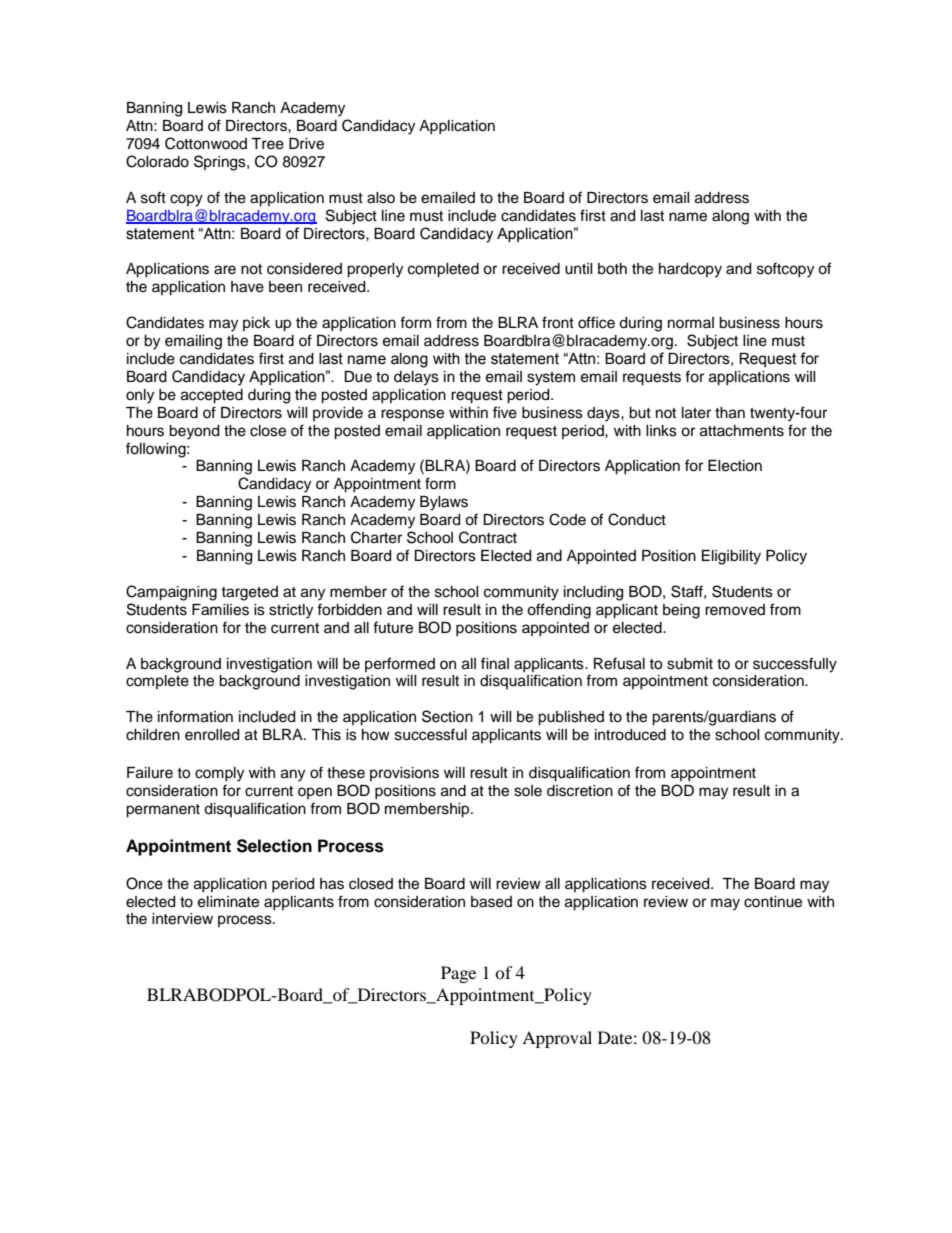 The height and width of the screenshot is (1233, 952). I want to click on future, so click(393, 627).
